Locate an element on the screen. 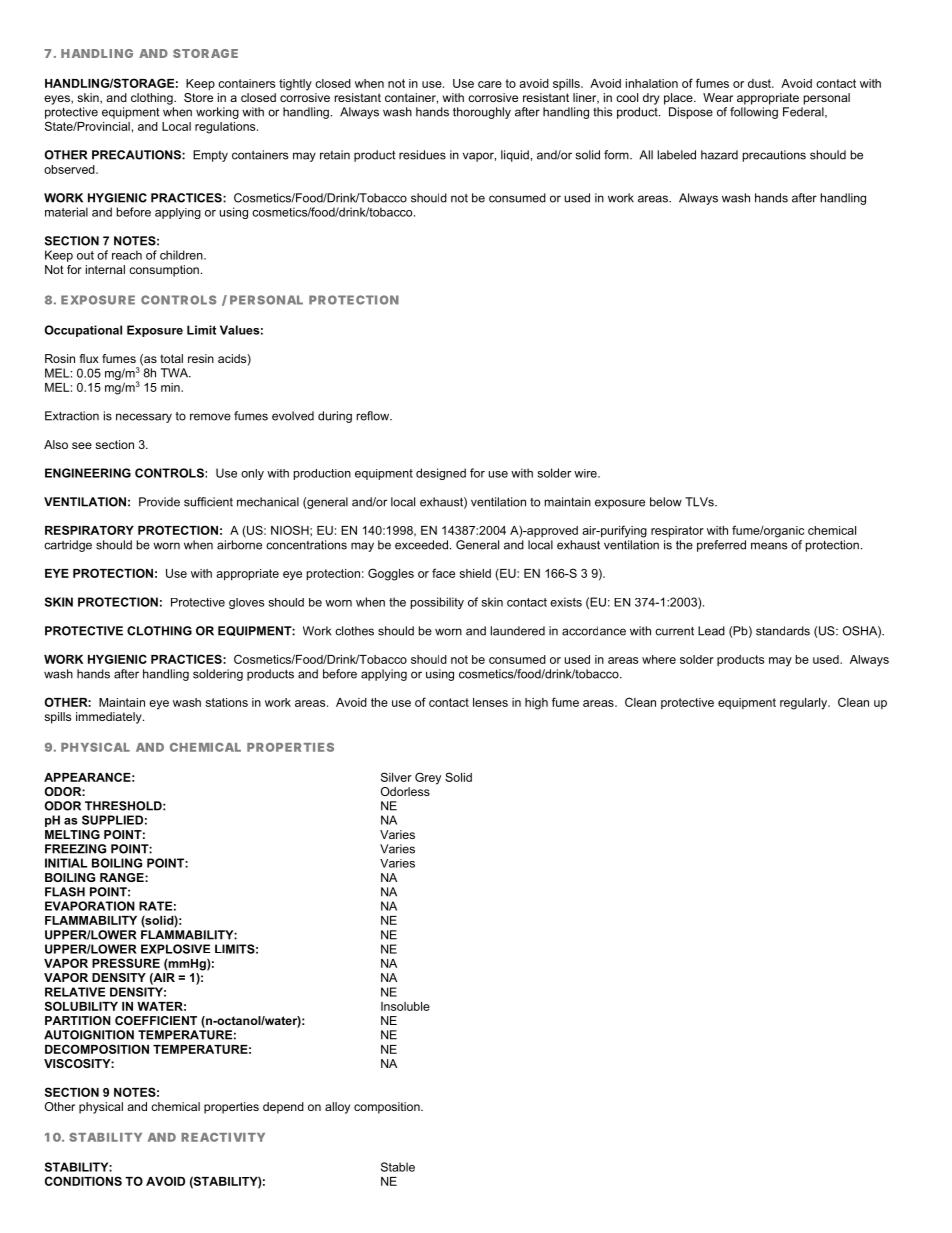 This screenshot has height=1233, width=952. Stable is located at coordinates (398, 1167).
